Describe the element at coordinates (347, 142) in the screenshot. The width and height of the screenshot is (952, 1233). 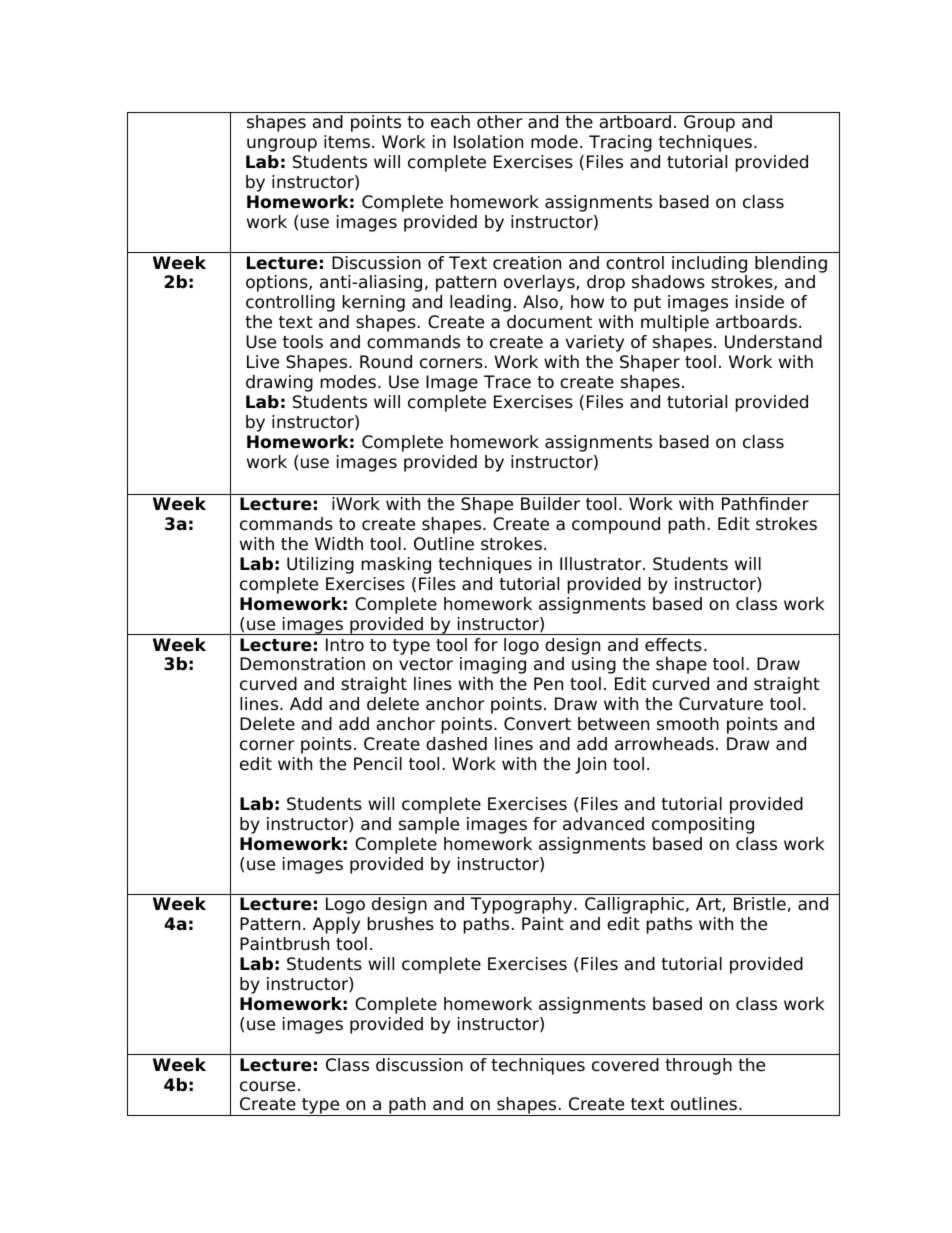
I see `items` at that location.
